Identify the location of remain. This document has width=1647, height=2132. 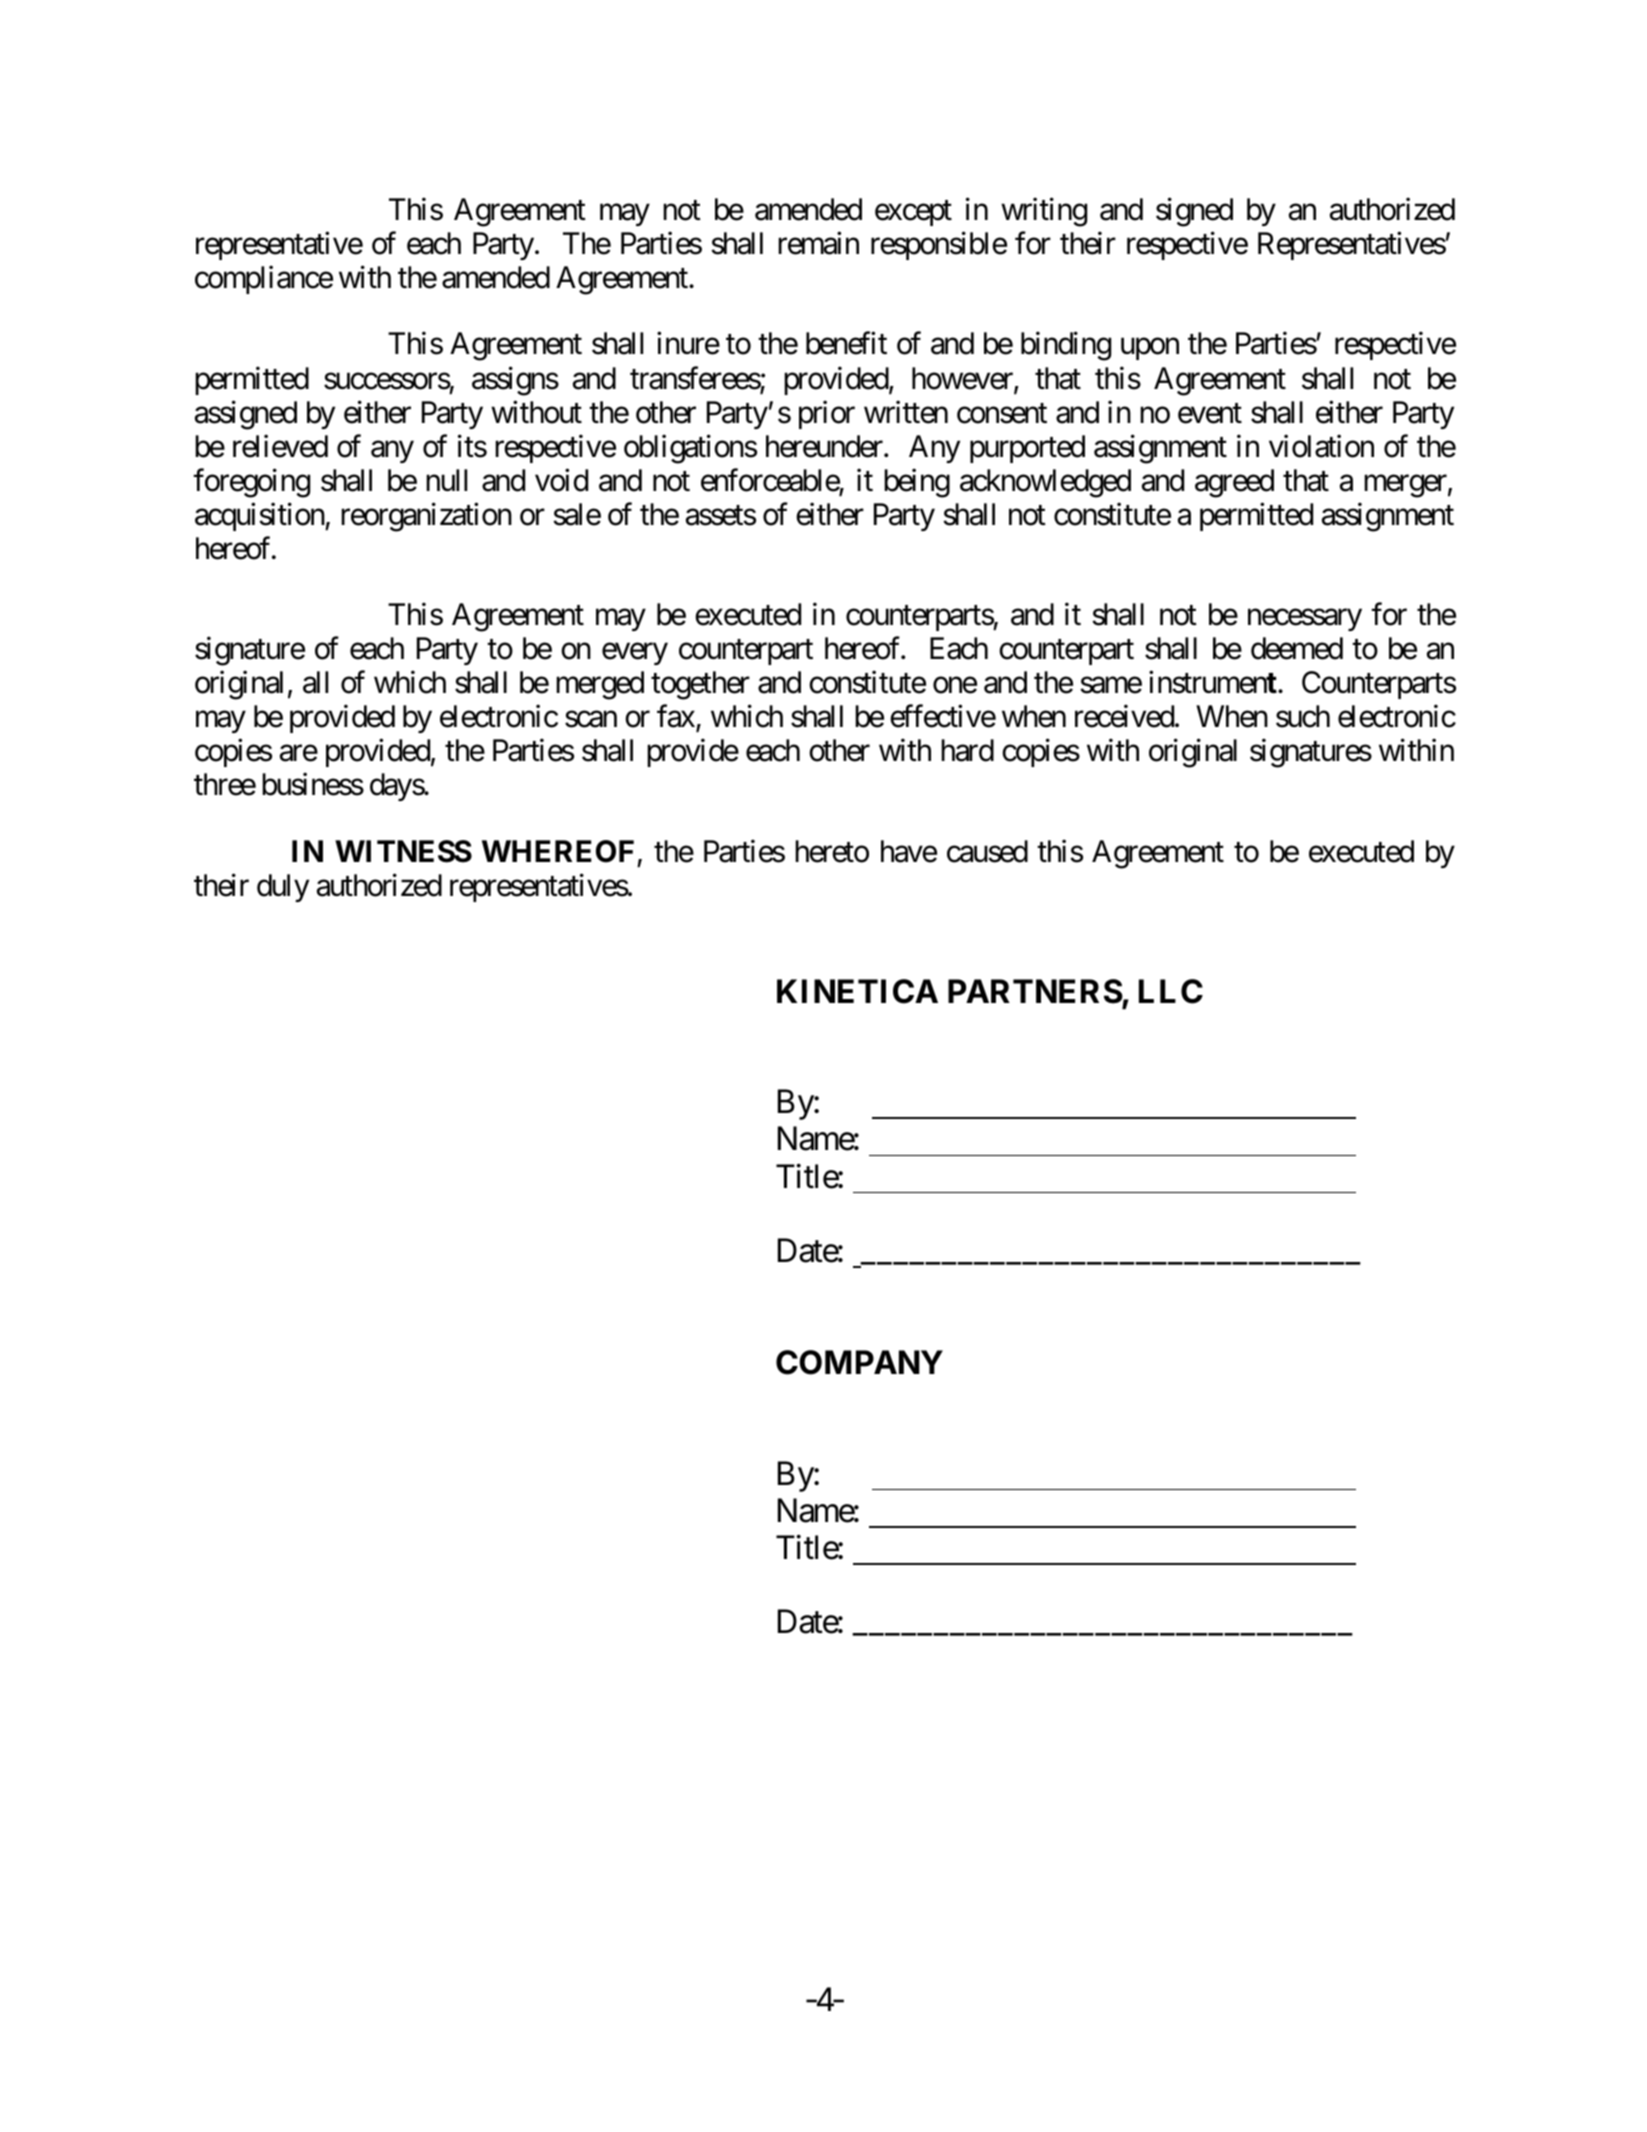
(818, 243).
